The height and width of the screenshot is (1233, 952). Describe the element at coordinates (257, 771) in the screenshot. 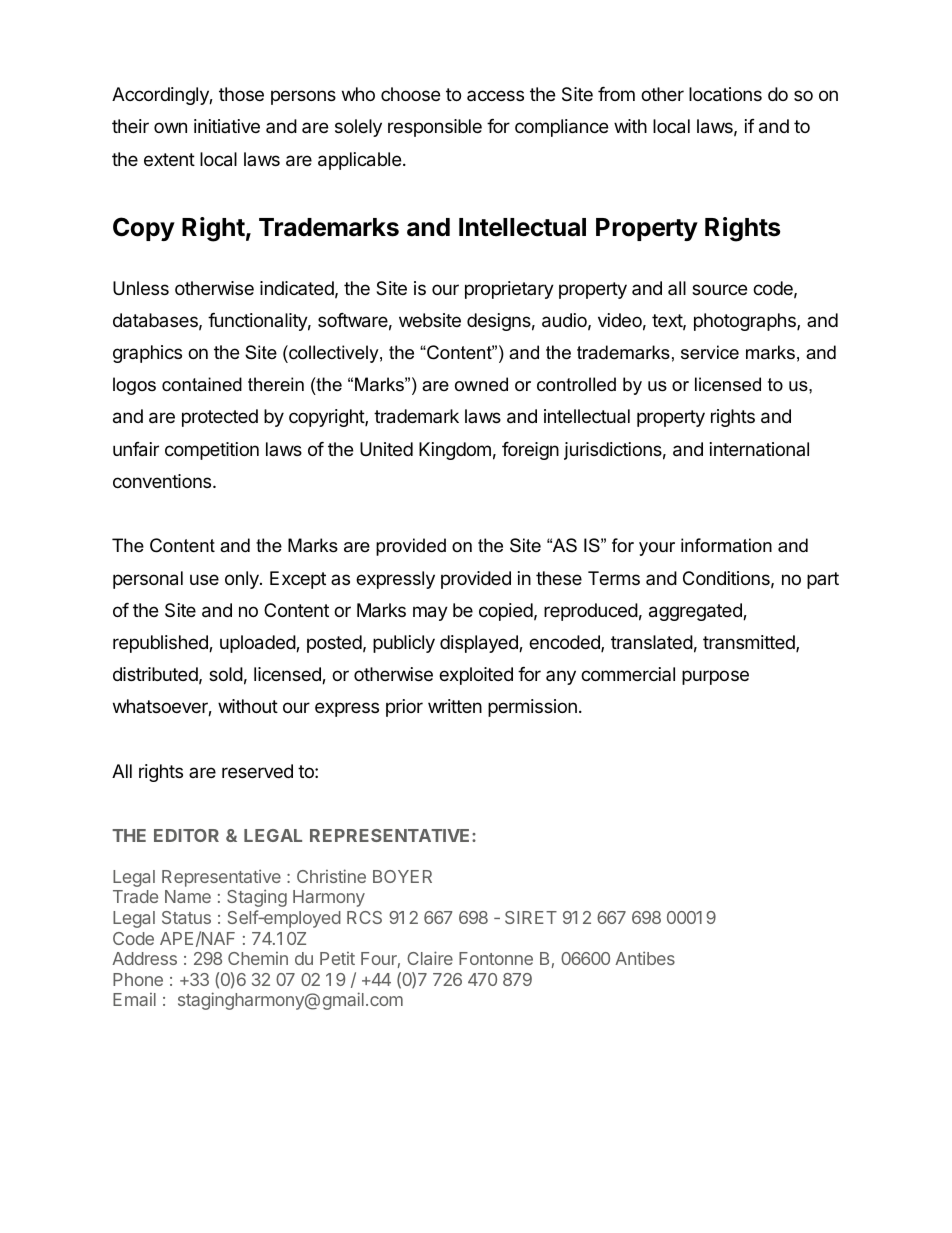

I see `reserved` at that location.
